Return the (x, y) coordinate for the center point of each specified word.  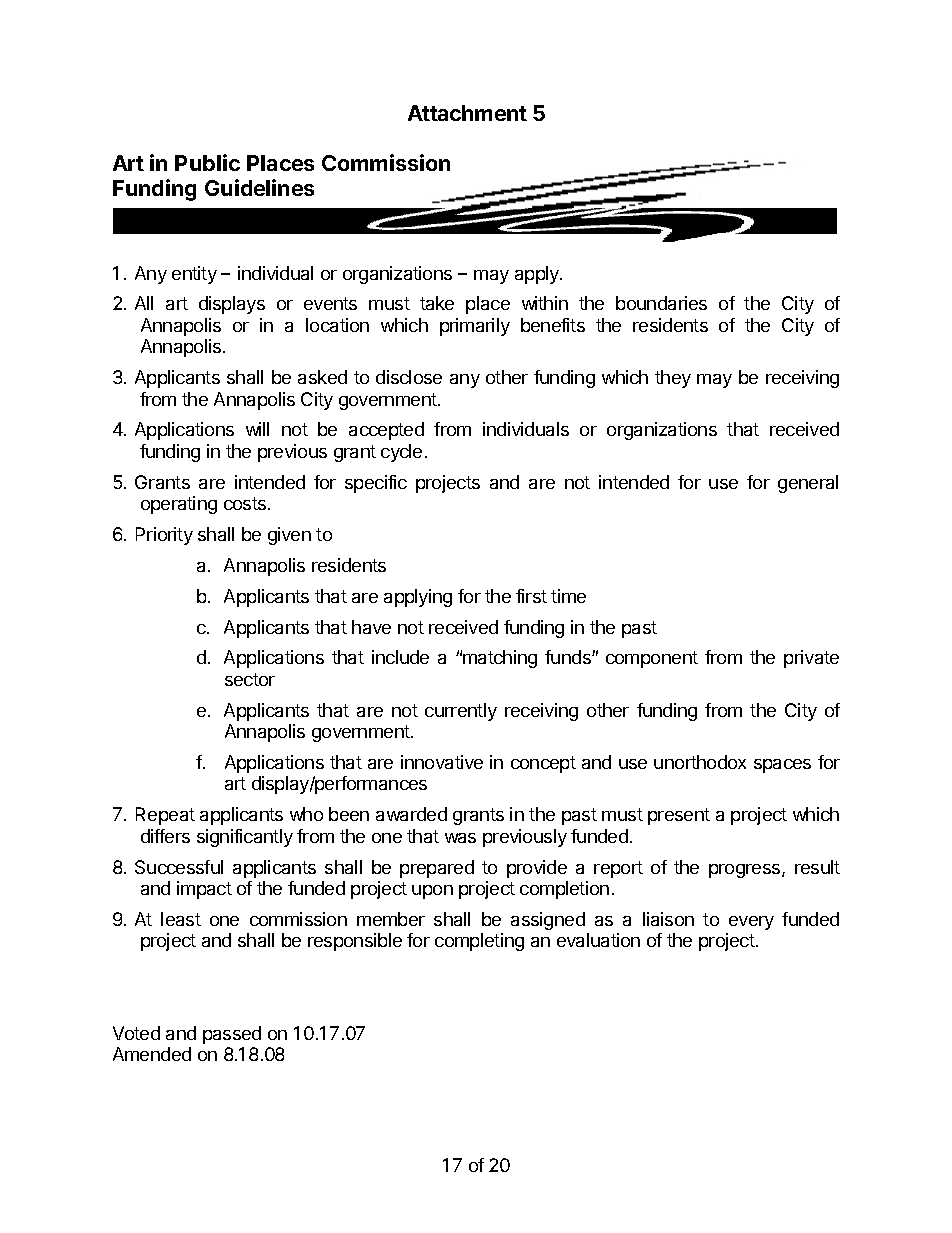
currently (461, 712)
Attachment (467, 113)
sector (250, 679)
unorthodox (700, 762)
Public (207, 162)
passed (232, 1035)
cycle (401, 453)
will (257, 429)
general (808, 484)
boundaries (661, 303)
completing (479, 942)
